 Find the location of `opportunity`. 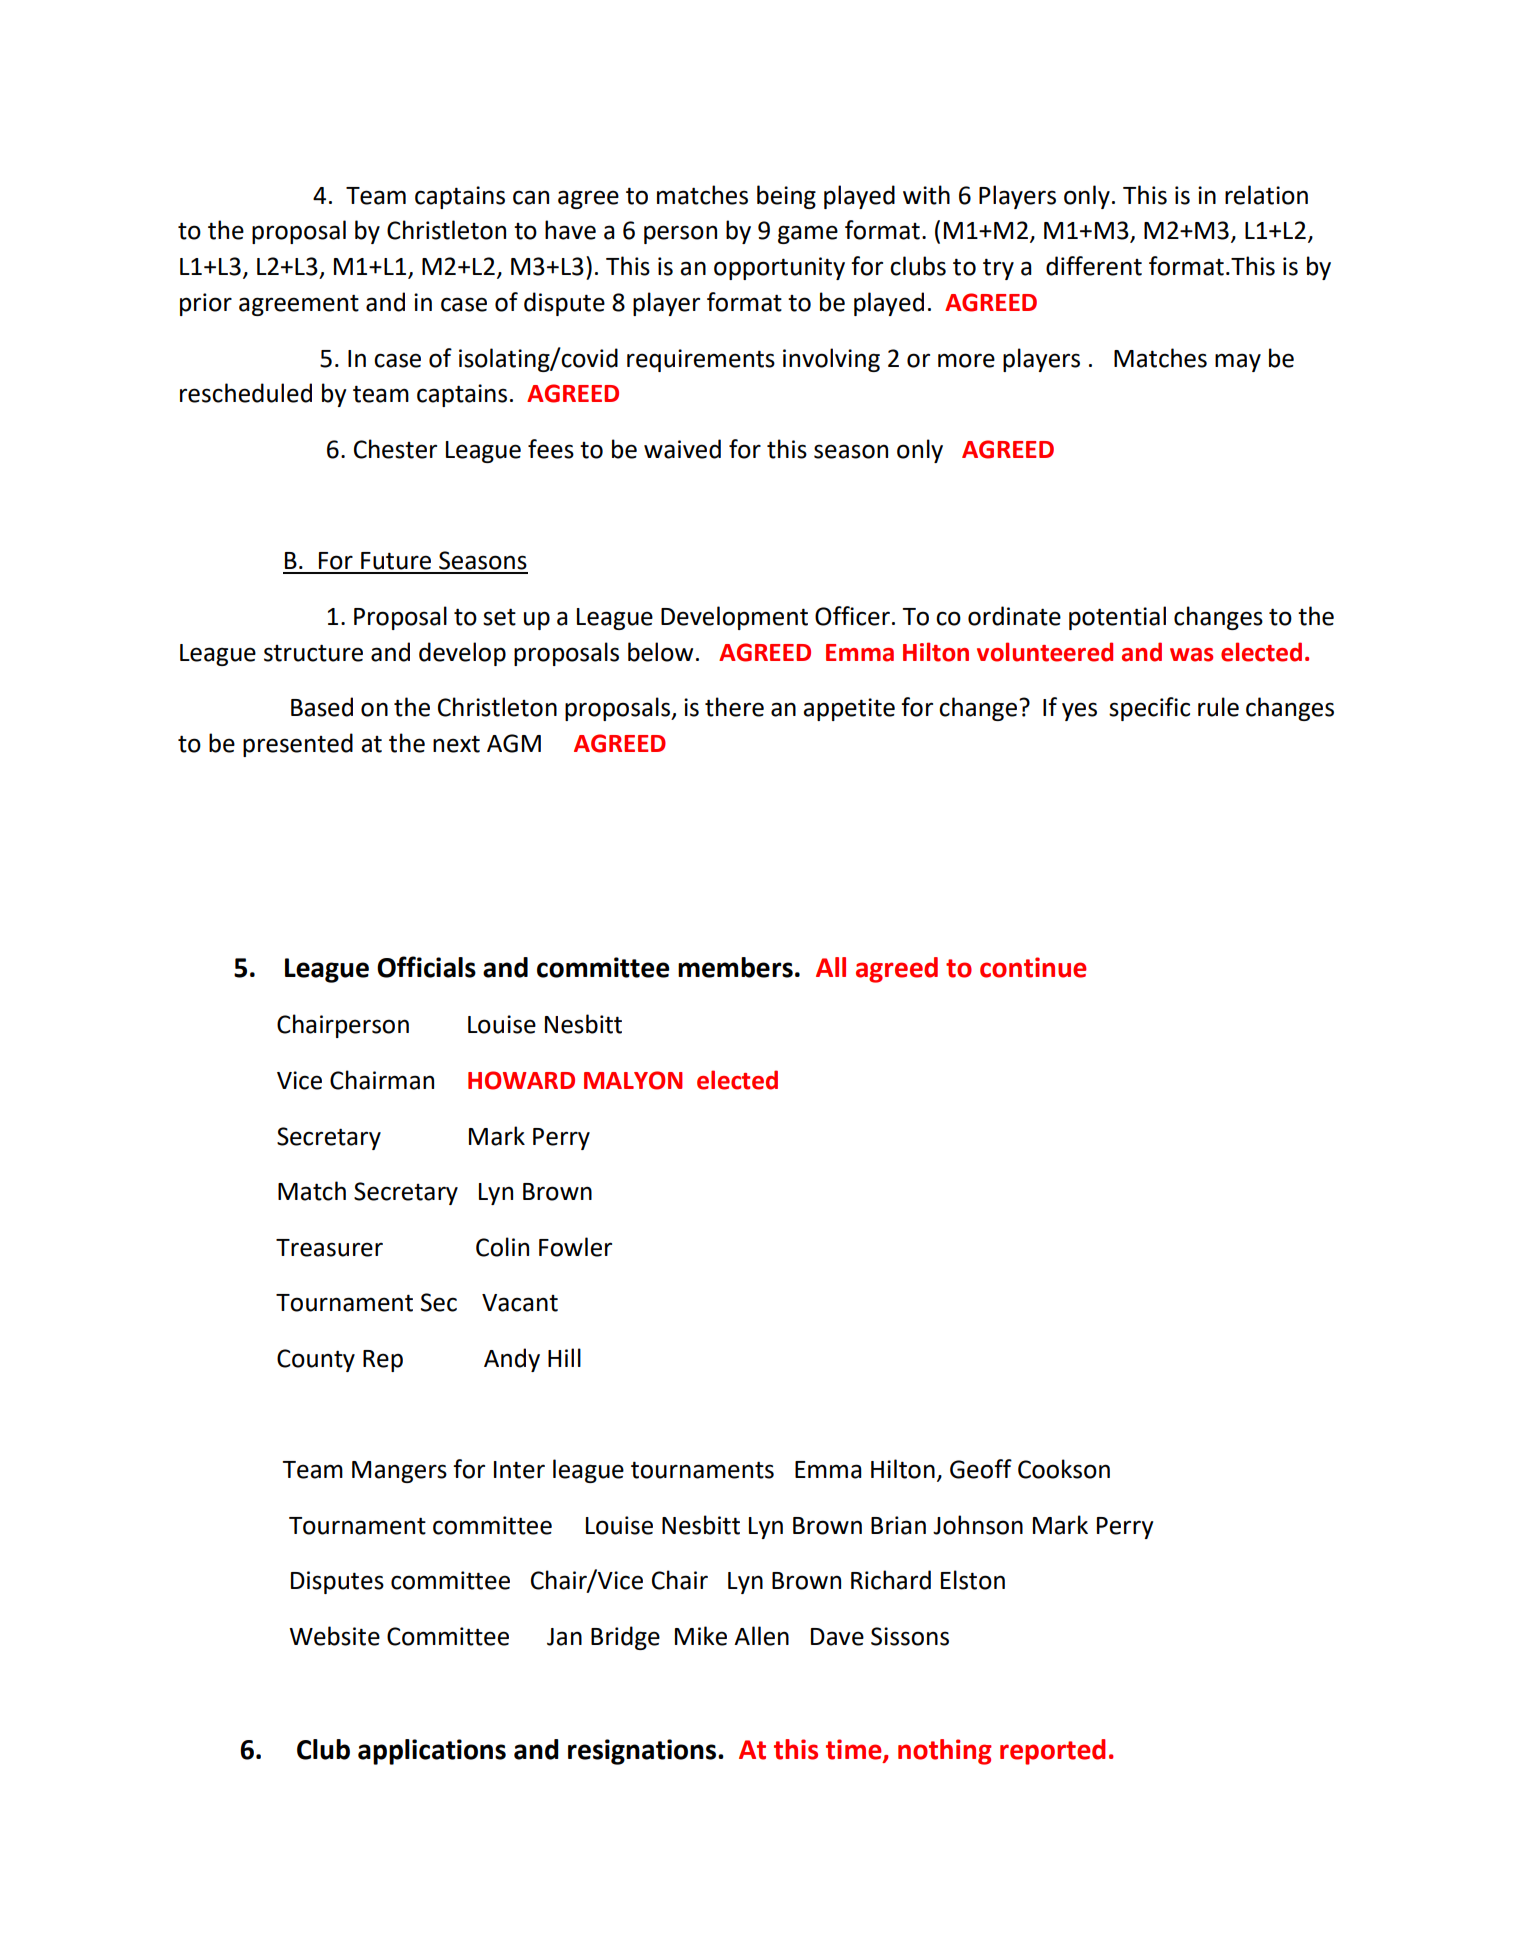

opportunity is located at coordinates (779, 268).
